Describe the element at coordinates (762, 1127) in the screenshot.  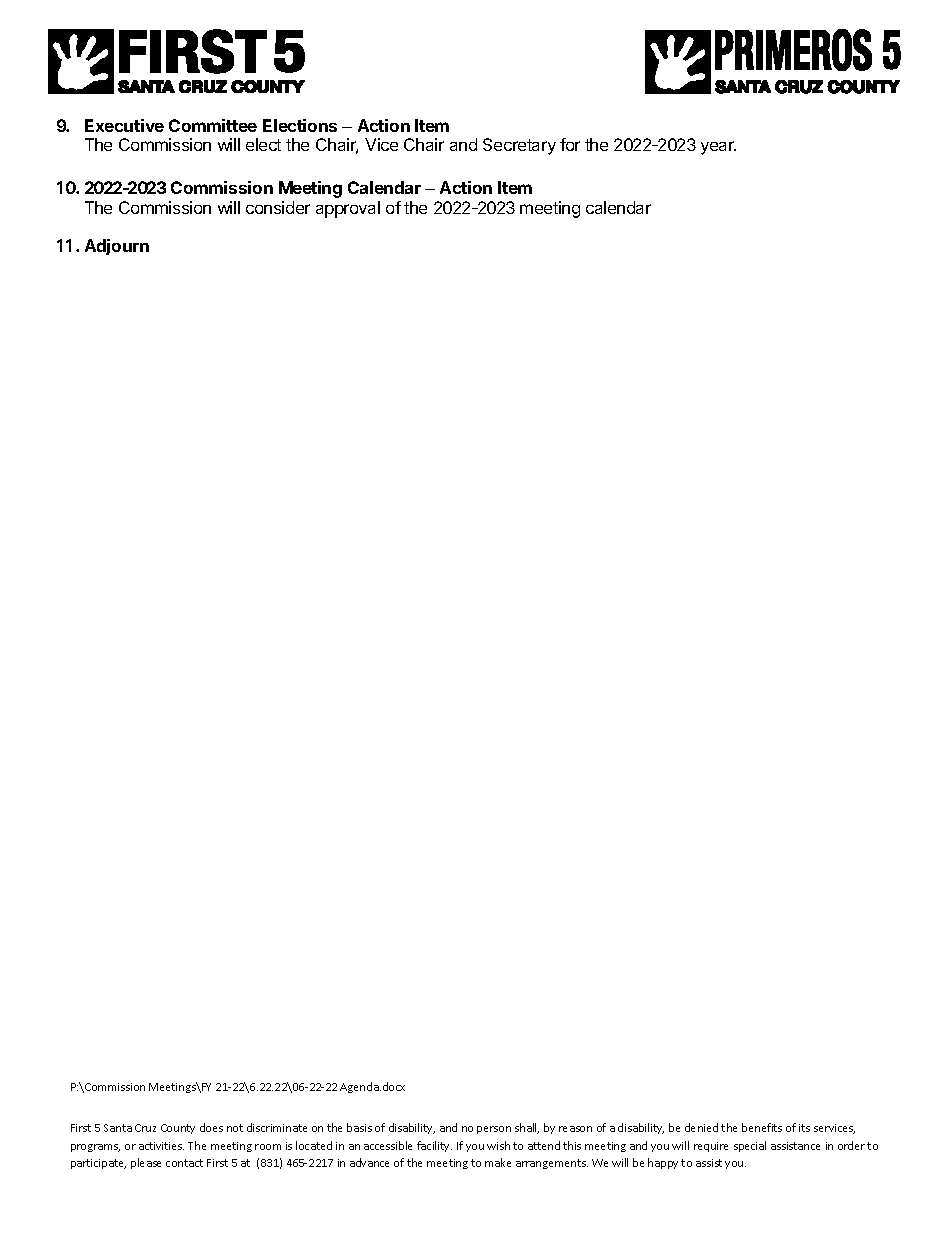
I see `benefits` at that location.
